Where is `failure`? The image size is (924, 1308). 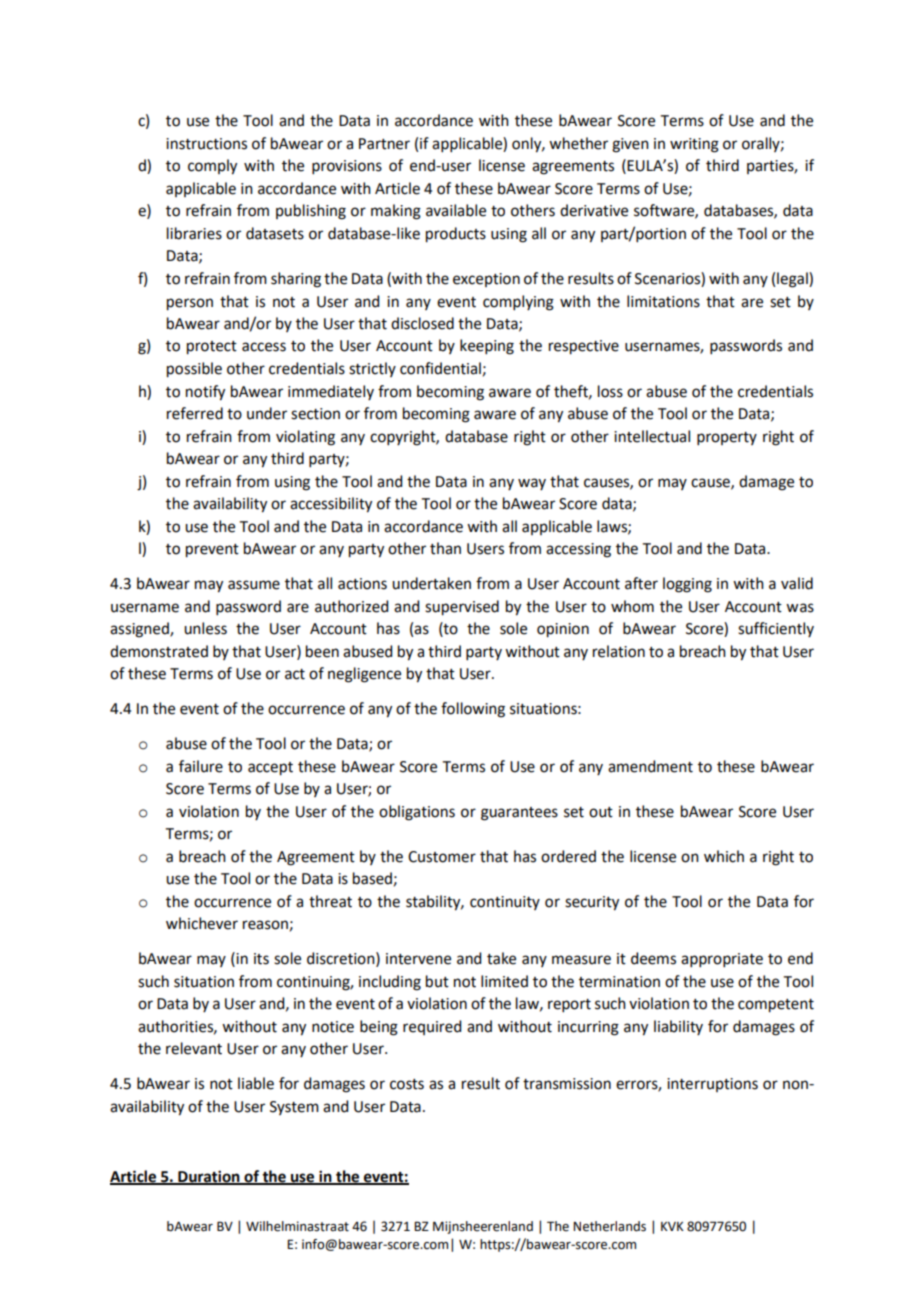
failure is located at coordinates (201, 766).
